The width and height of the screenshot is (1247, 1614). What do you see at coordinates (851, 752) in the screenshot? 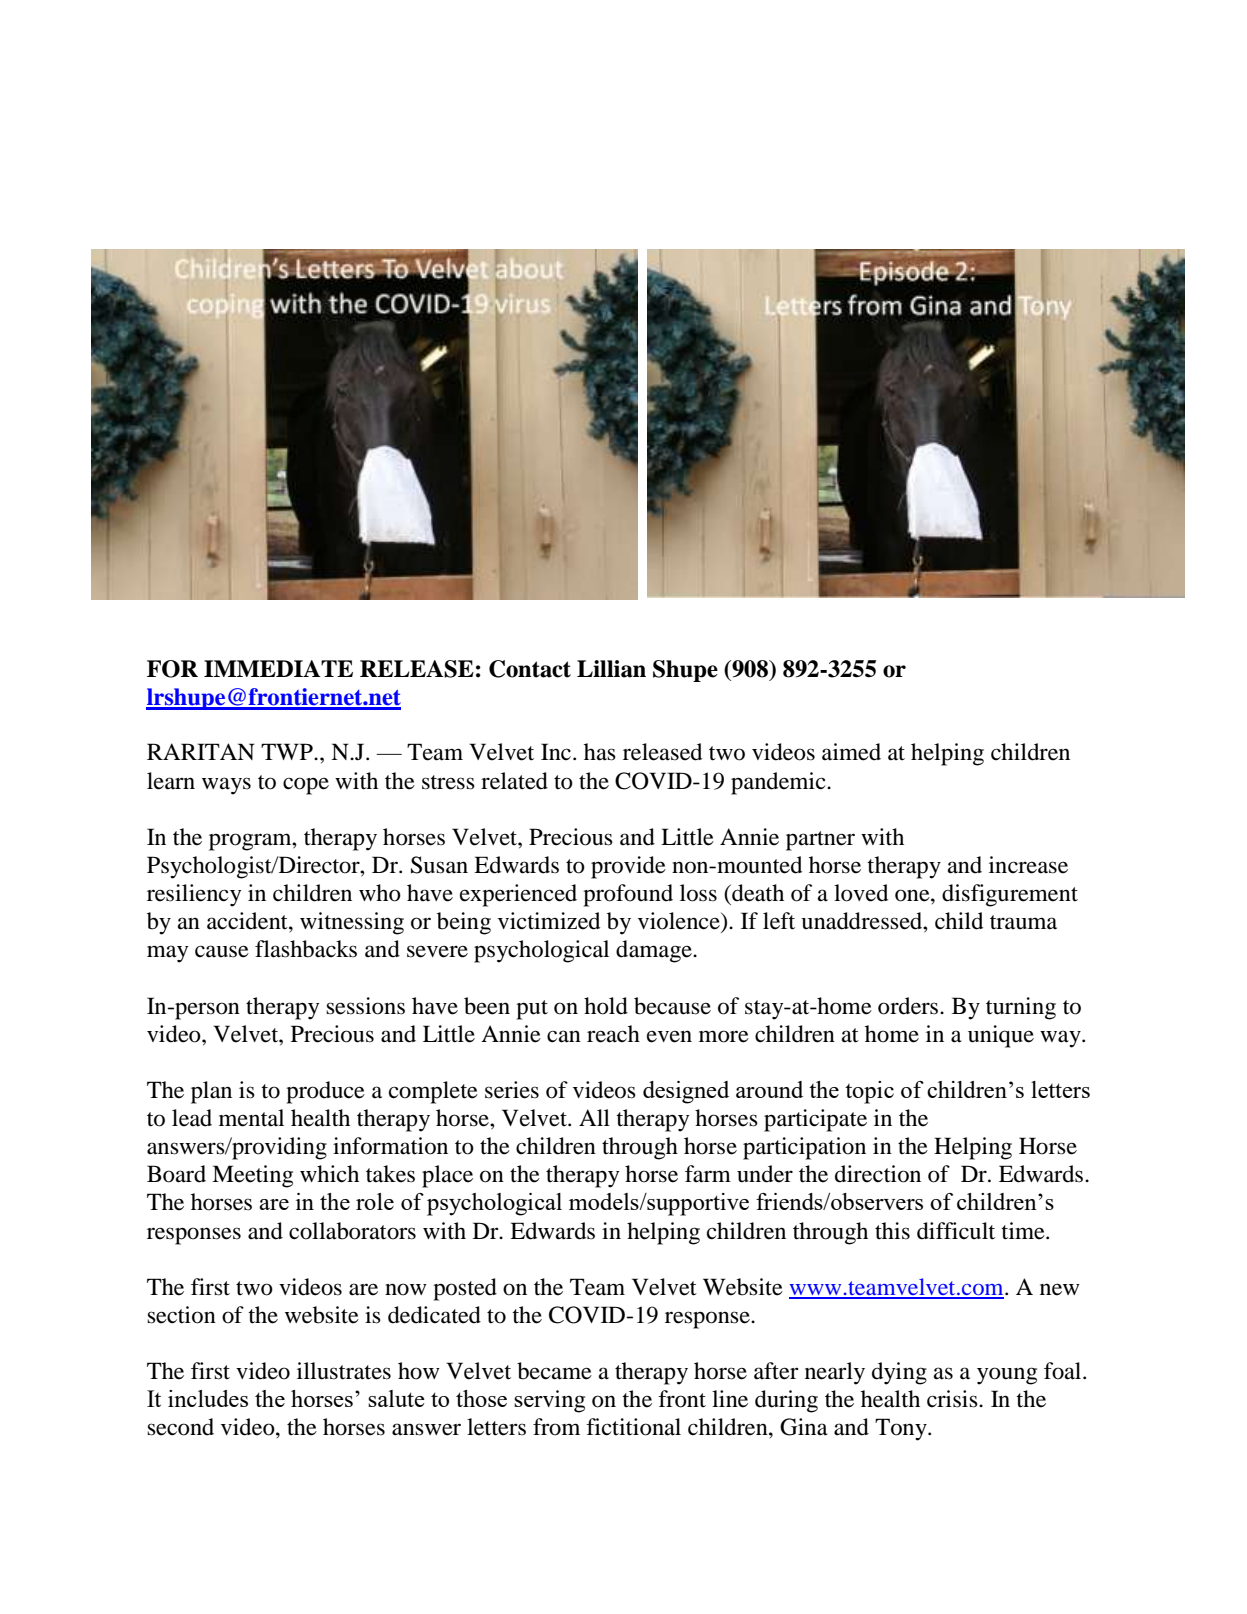
I see `aimed` at bounding box center [851, 752].
